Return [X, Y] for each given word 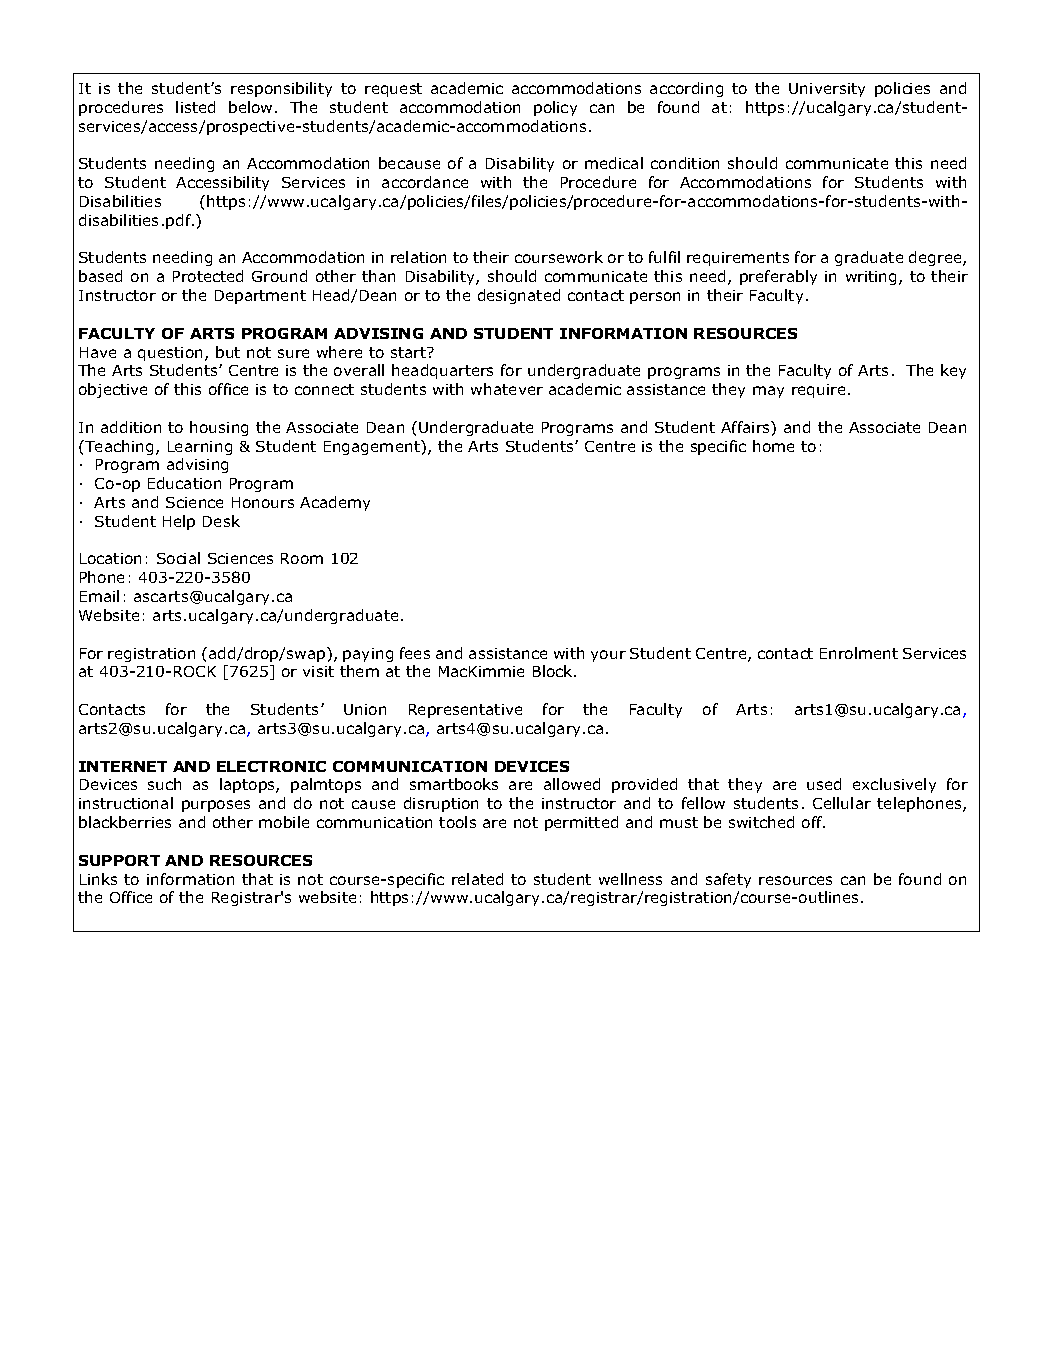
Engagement [373, 447]
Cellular [842, 803]
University [827, 90]
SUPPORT [119, 860]
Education [184, 483]
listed [195, 107]
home [773, 446]
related [477, 879]
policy [555, 108]
